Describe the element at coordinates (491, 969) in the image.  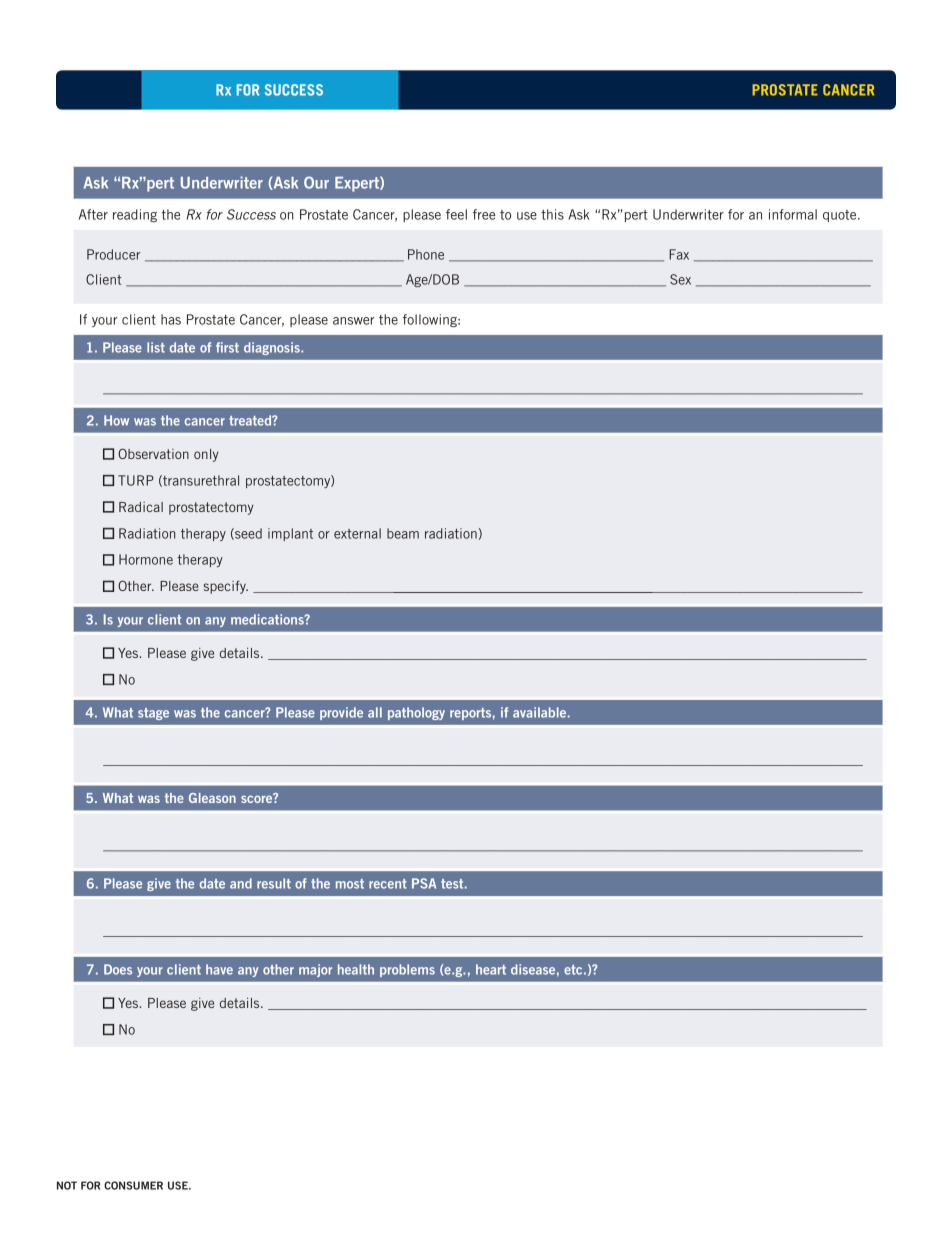
I see `heart` at that location.
